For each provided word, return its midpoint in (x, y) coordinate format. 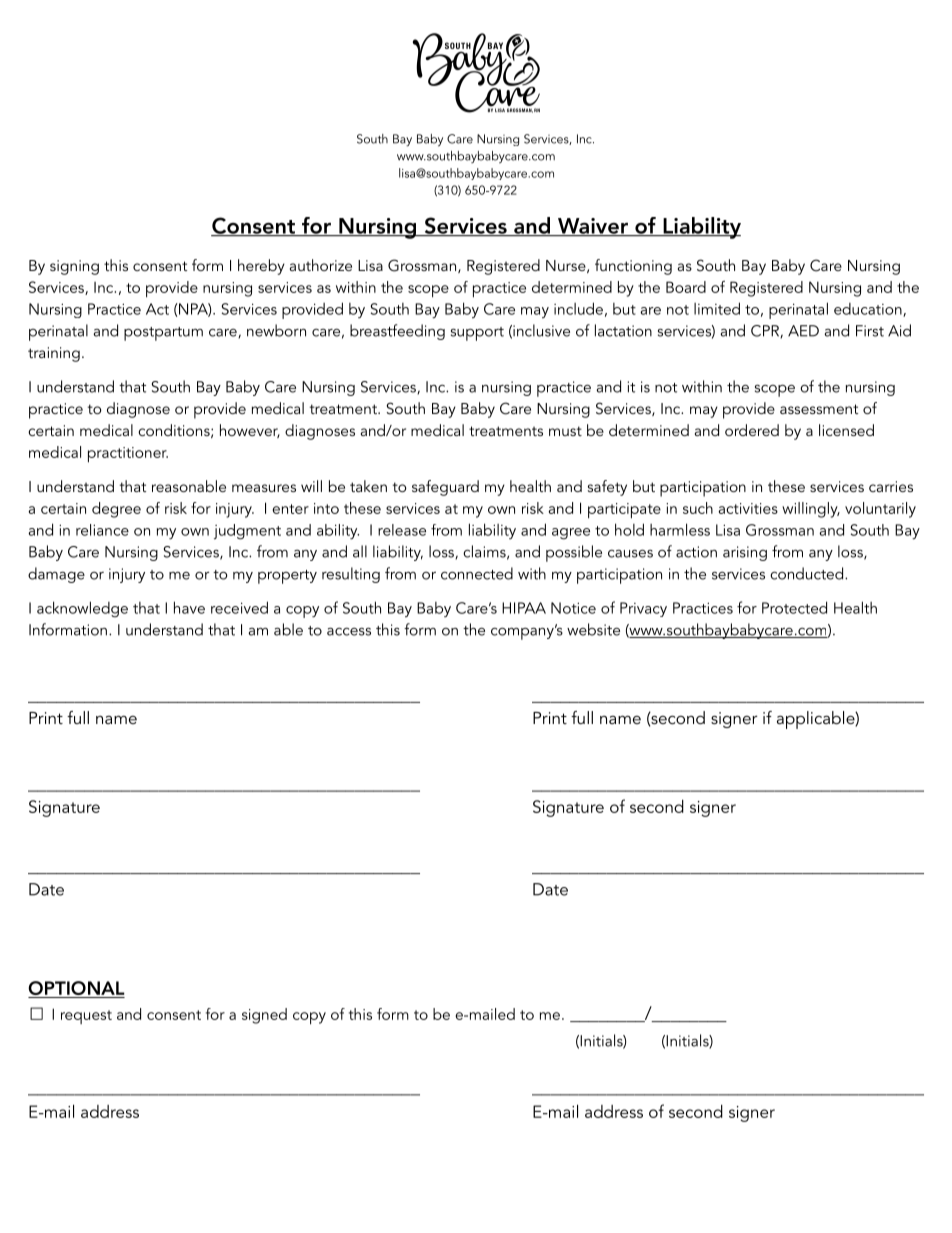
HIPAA (524, 608)
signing (74, 267)
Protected (794, 607)
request (86, 1017)
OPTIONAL (76, 989)
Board (686, 287)
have (189, 607)
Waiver (592, 227)
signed (264, 1016)
